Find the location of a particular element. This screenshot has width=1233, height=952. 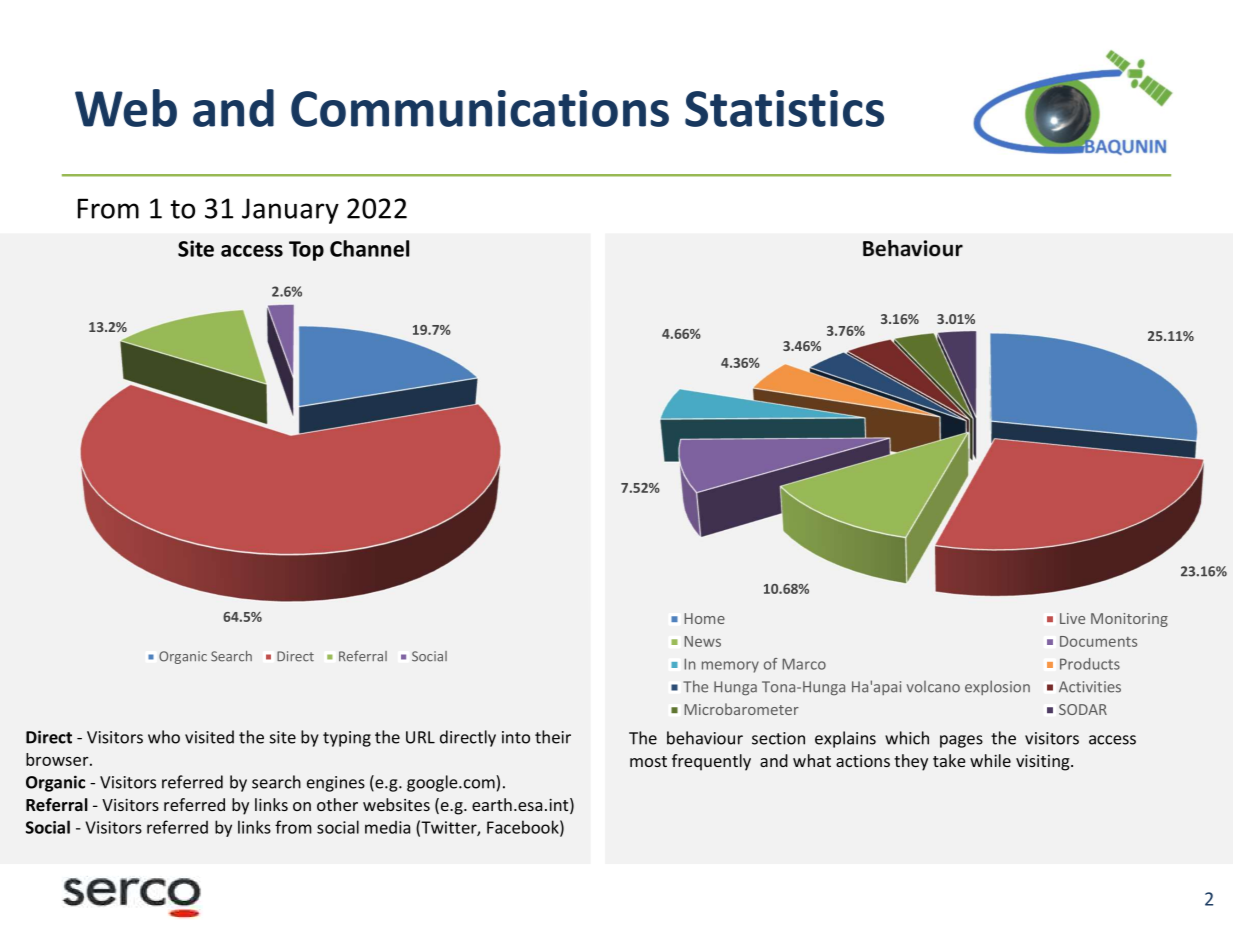

typing is located at coordinates (347, 739).
